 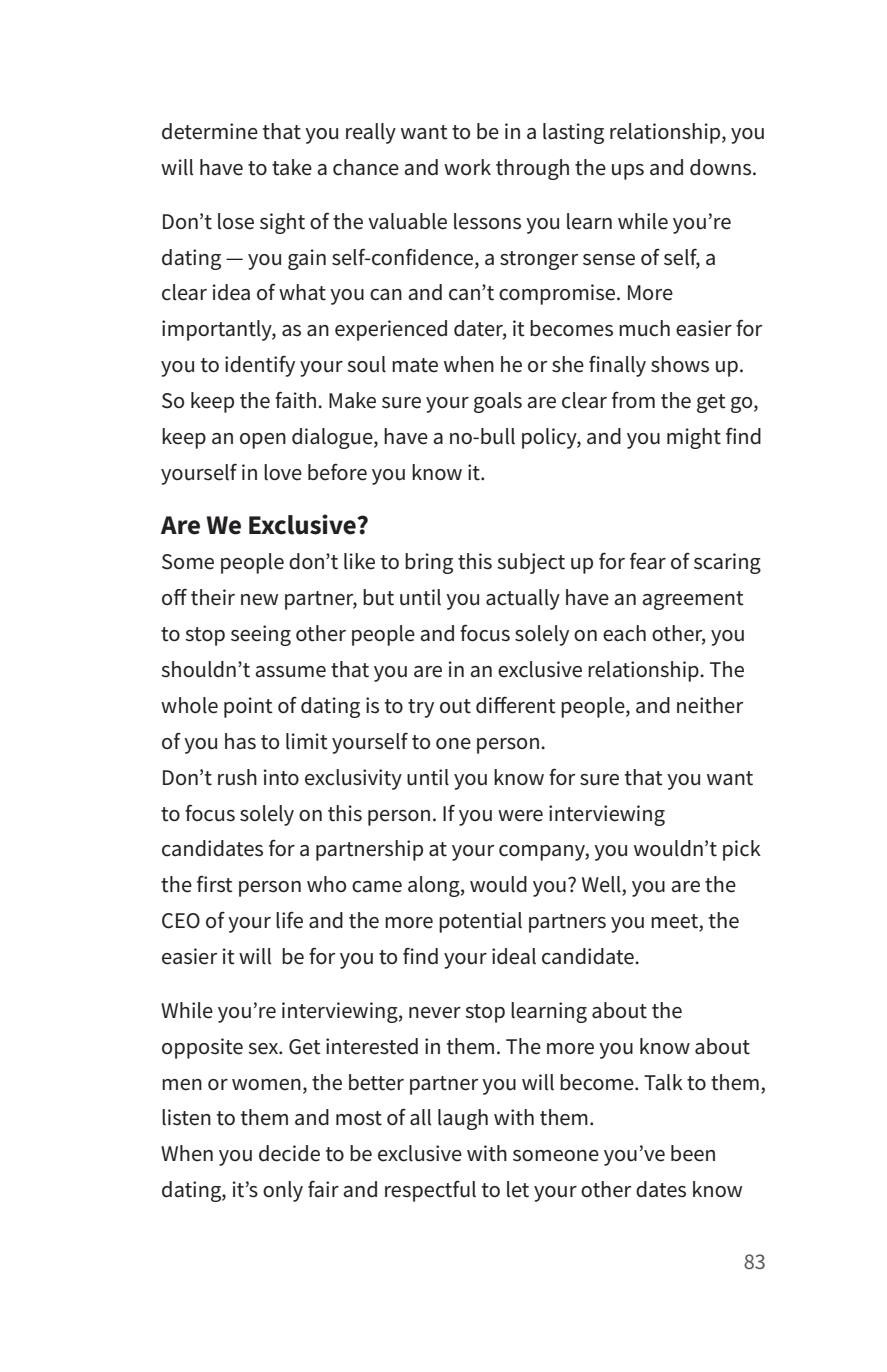 I want to click on potential, so click(x=480, y=922).
